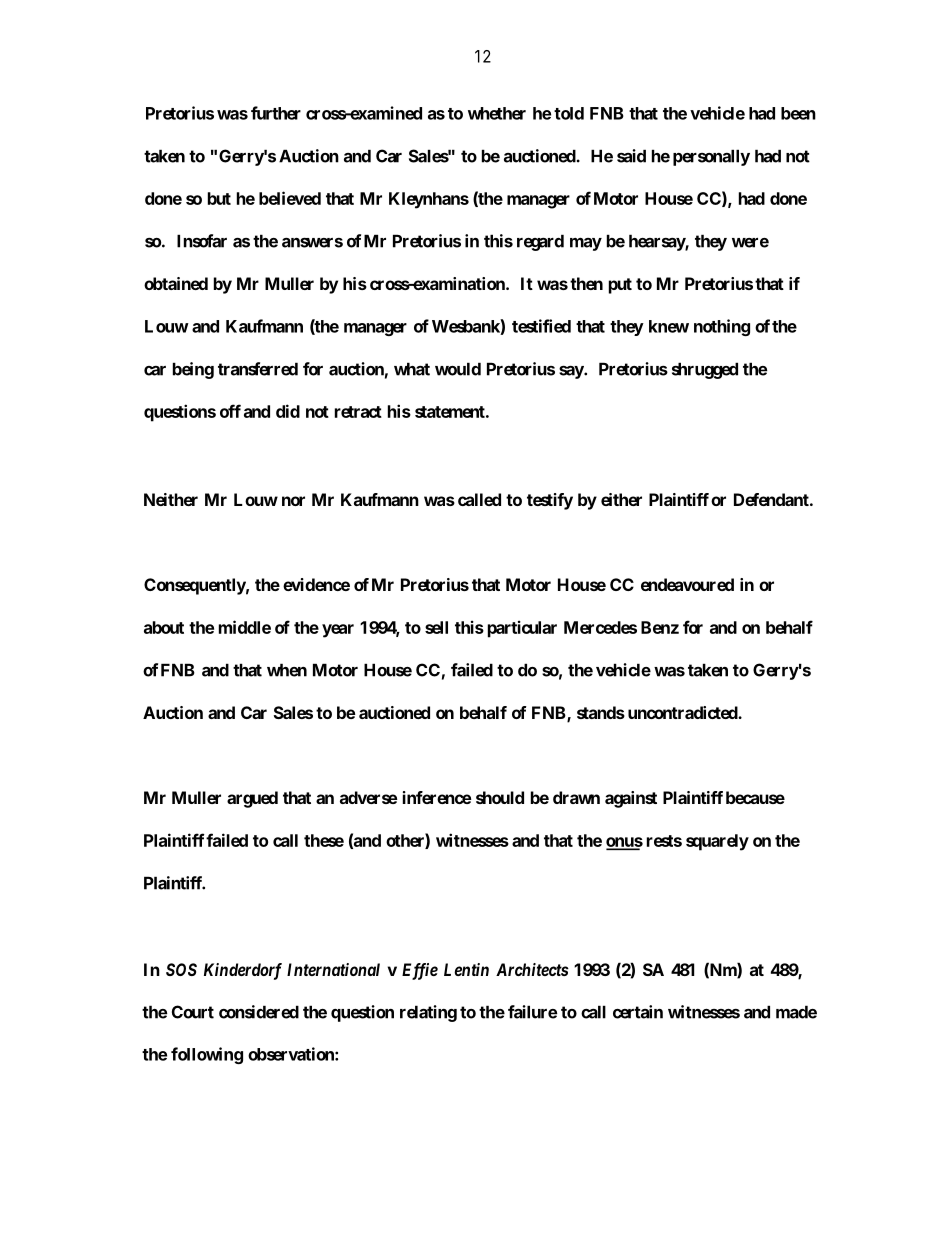 Image resolution: width=952 pixels, height=1233 pixels. I want to click on endeavoured, so click(687, 584).
